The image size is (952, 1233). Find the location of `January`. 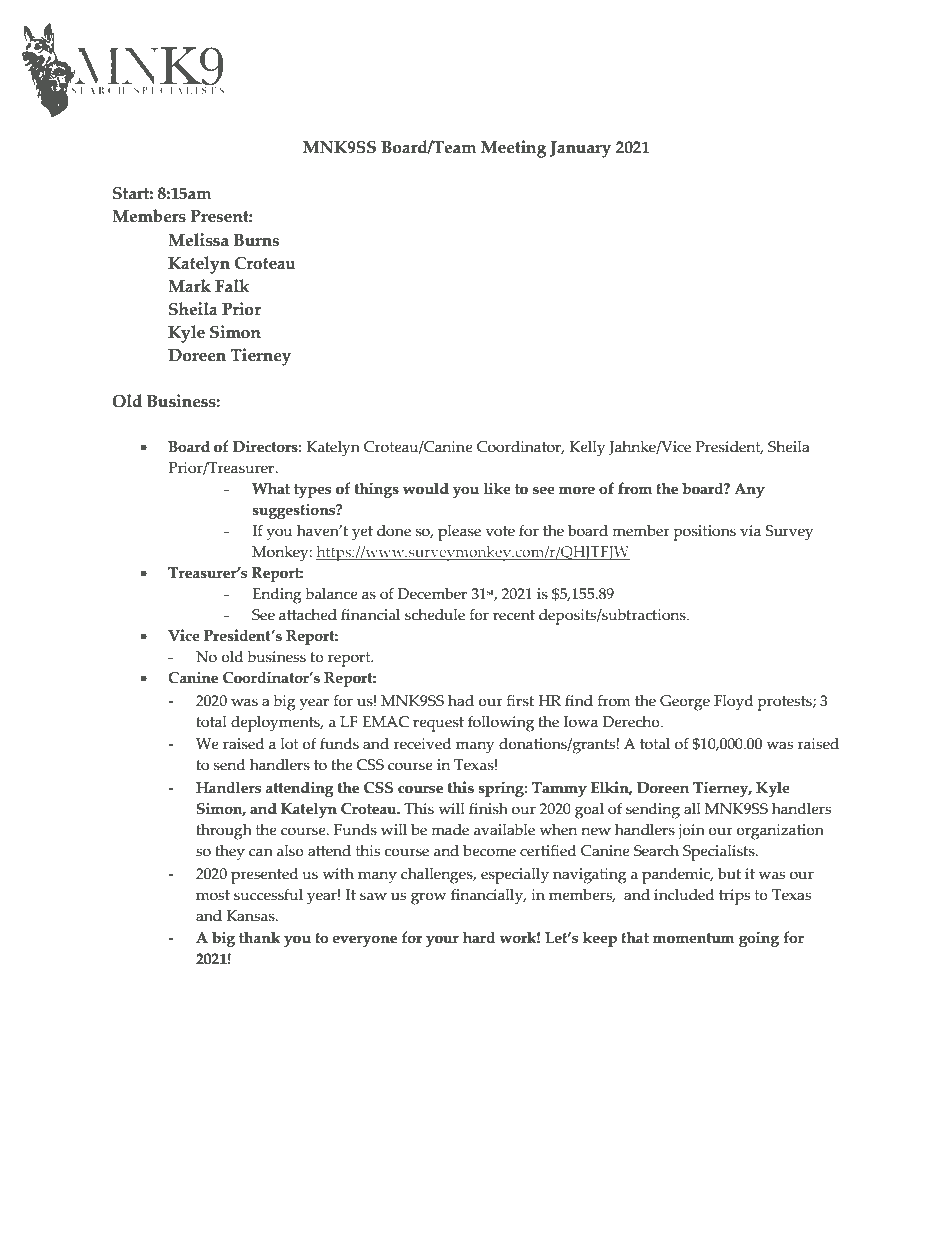

January is located at coordinates (580, 149).
